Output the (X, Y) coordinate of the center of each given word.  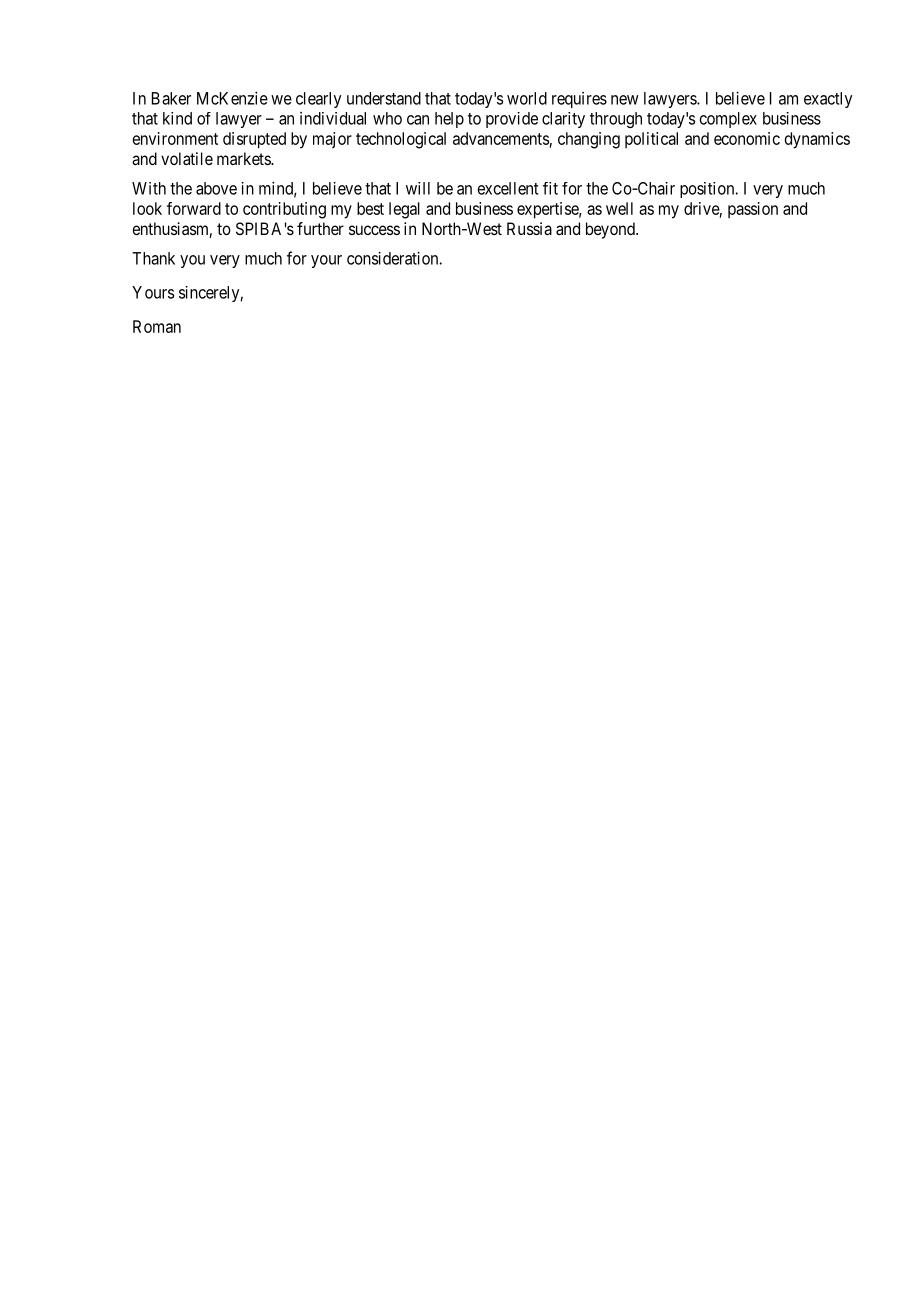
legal (404, 210)
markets (244, 158)
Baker (171, 98)
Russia (529, 228)
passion (753, 210)
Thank (153, 258)
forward (194, 208)
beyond (611, 230)
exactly (828, 100)
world (527, 98)
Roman (157, 326)
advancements (501, 138)
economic (747, 138)
